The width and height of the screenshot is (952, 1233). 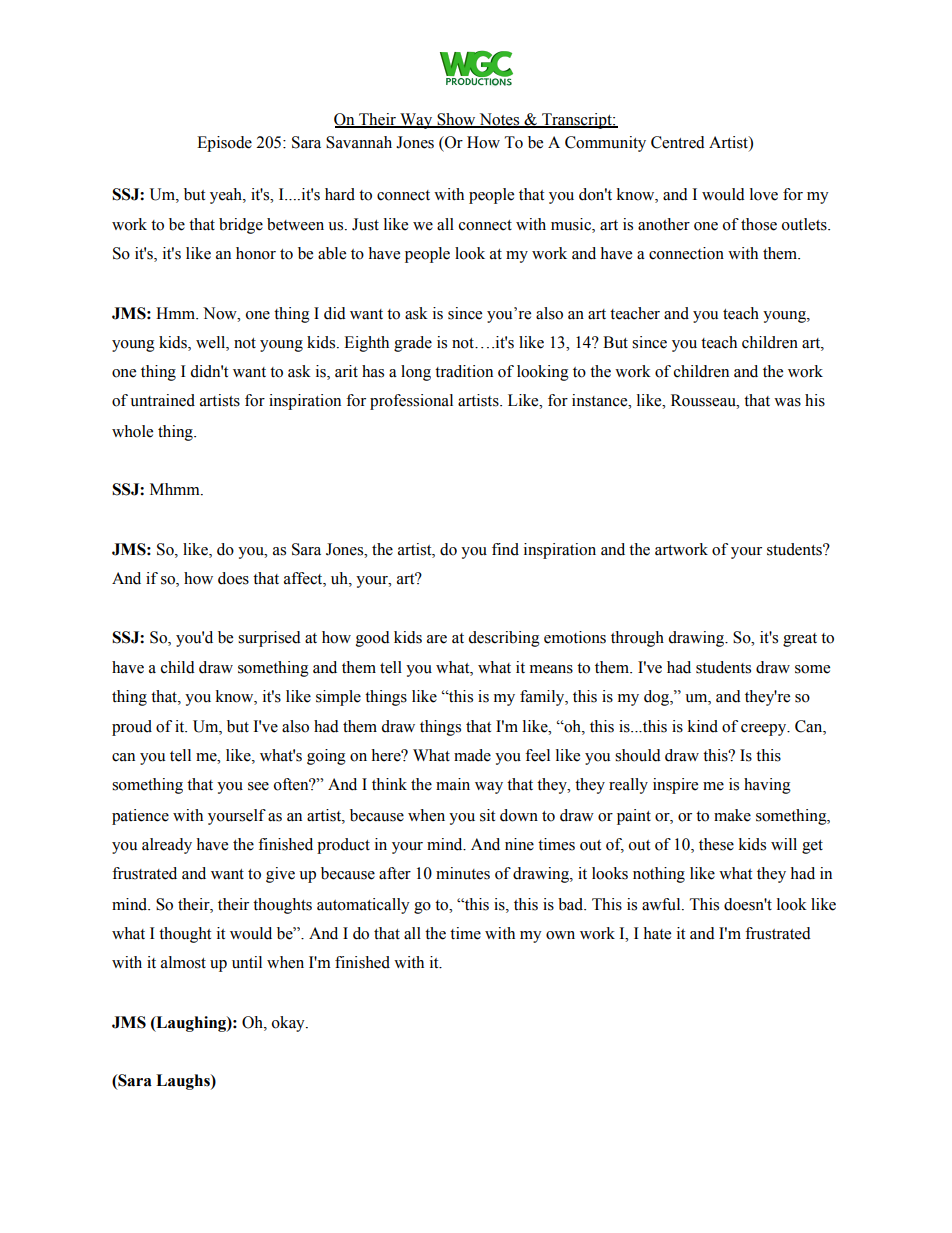 I want to click on find, so click(x=505, y=549).
